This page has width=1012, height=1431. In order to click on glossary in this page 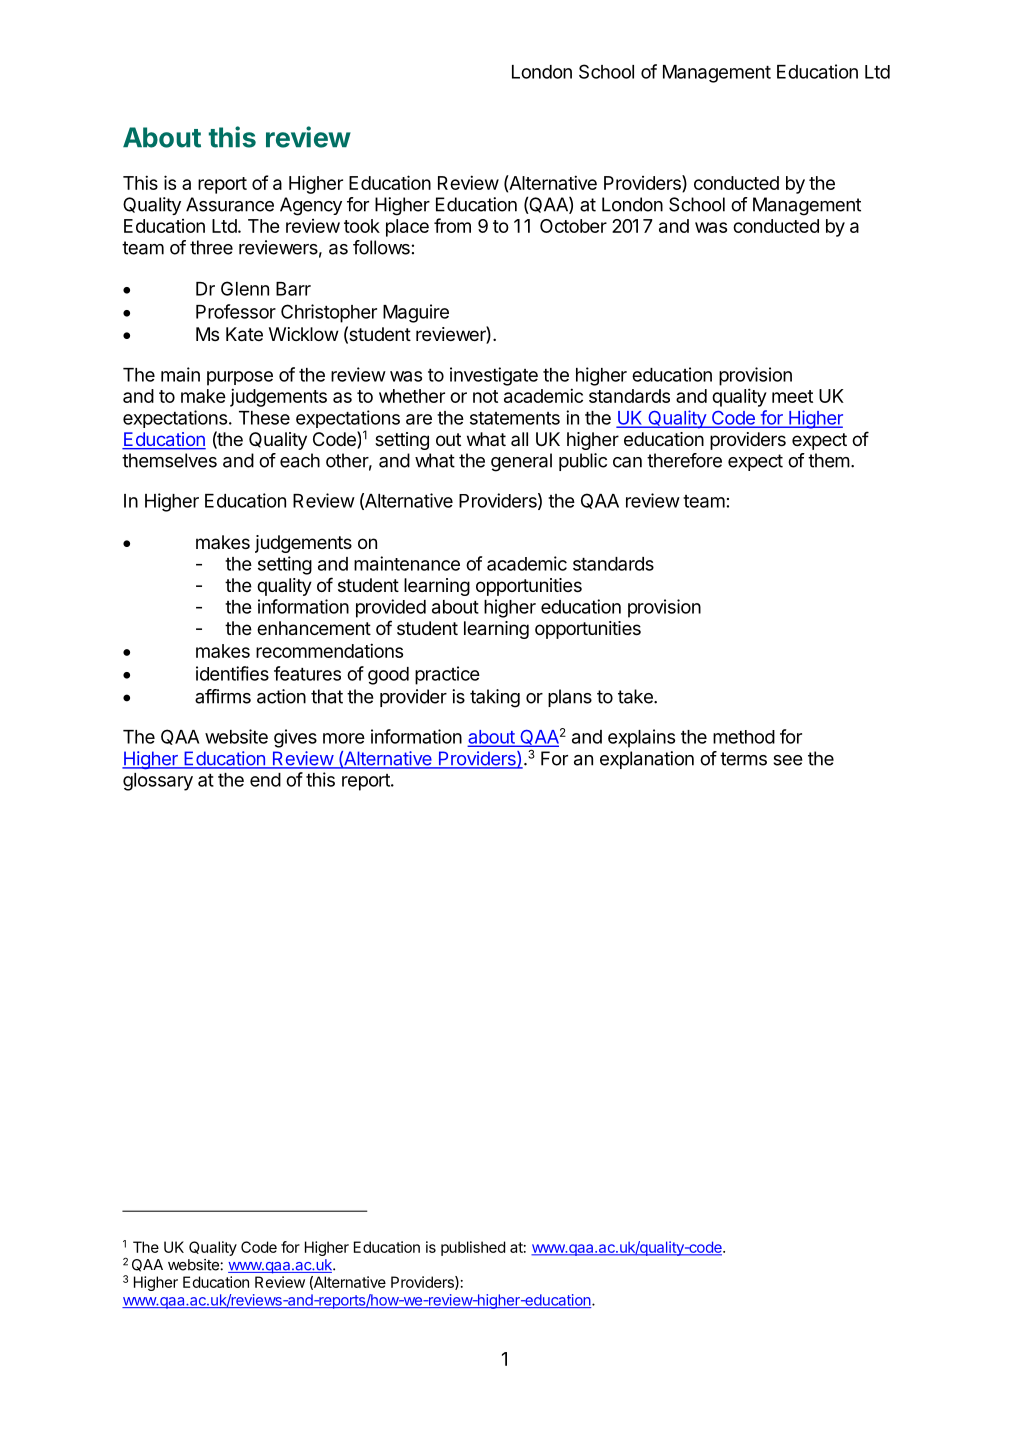, I will do `click(158, 782)`.
